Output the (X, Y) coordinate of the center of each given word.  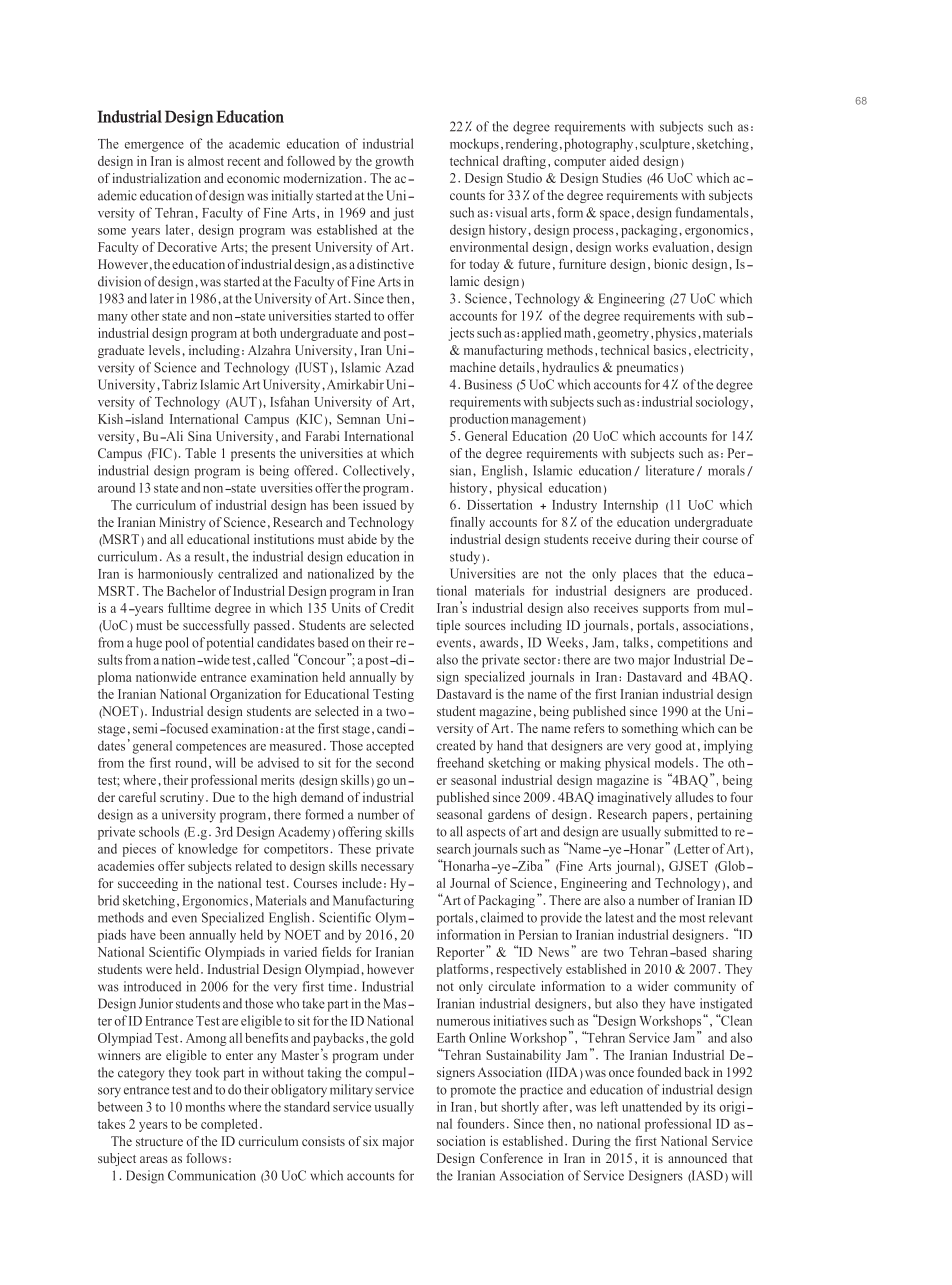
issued (379, 505)
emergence (154, 147)
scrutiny (182, 798)
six (370, 1141)
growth (394, 162)
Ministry (182, 523)
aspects (486, 834)
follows (206, 1158)
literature (670, 470)
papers (670, 817)
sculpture (665, 145)
